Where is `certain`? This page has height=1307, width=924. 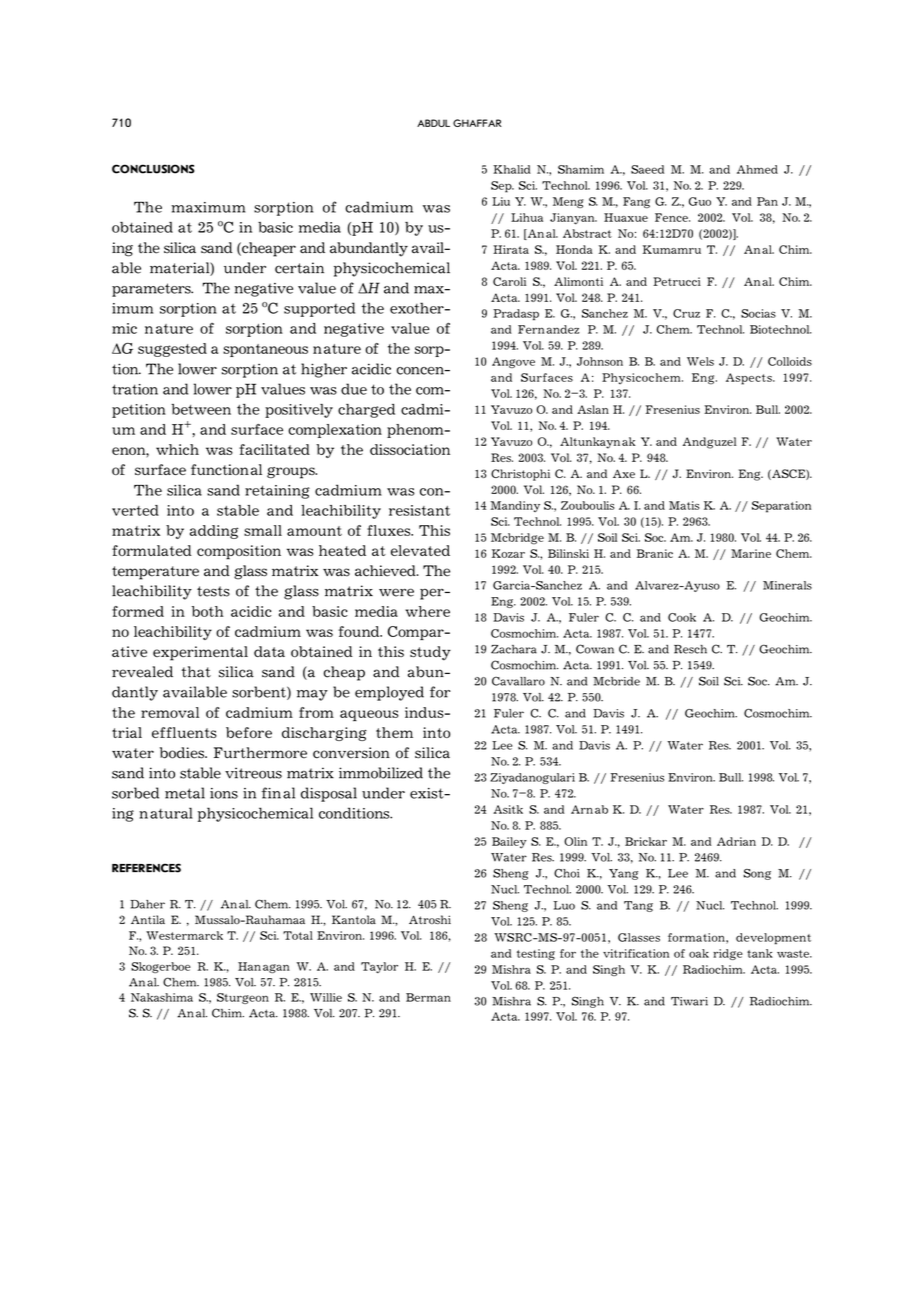
certain is located at coordinates (299, 268).
